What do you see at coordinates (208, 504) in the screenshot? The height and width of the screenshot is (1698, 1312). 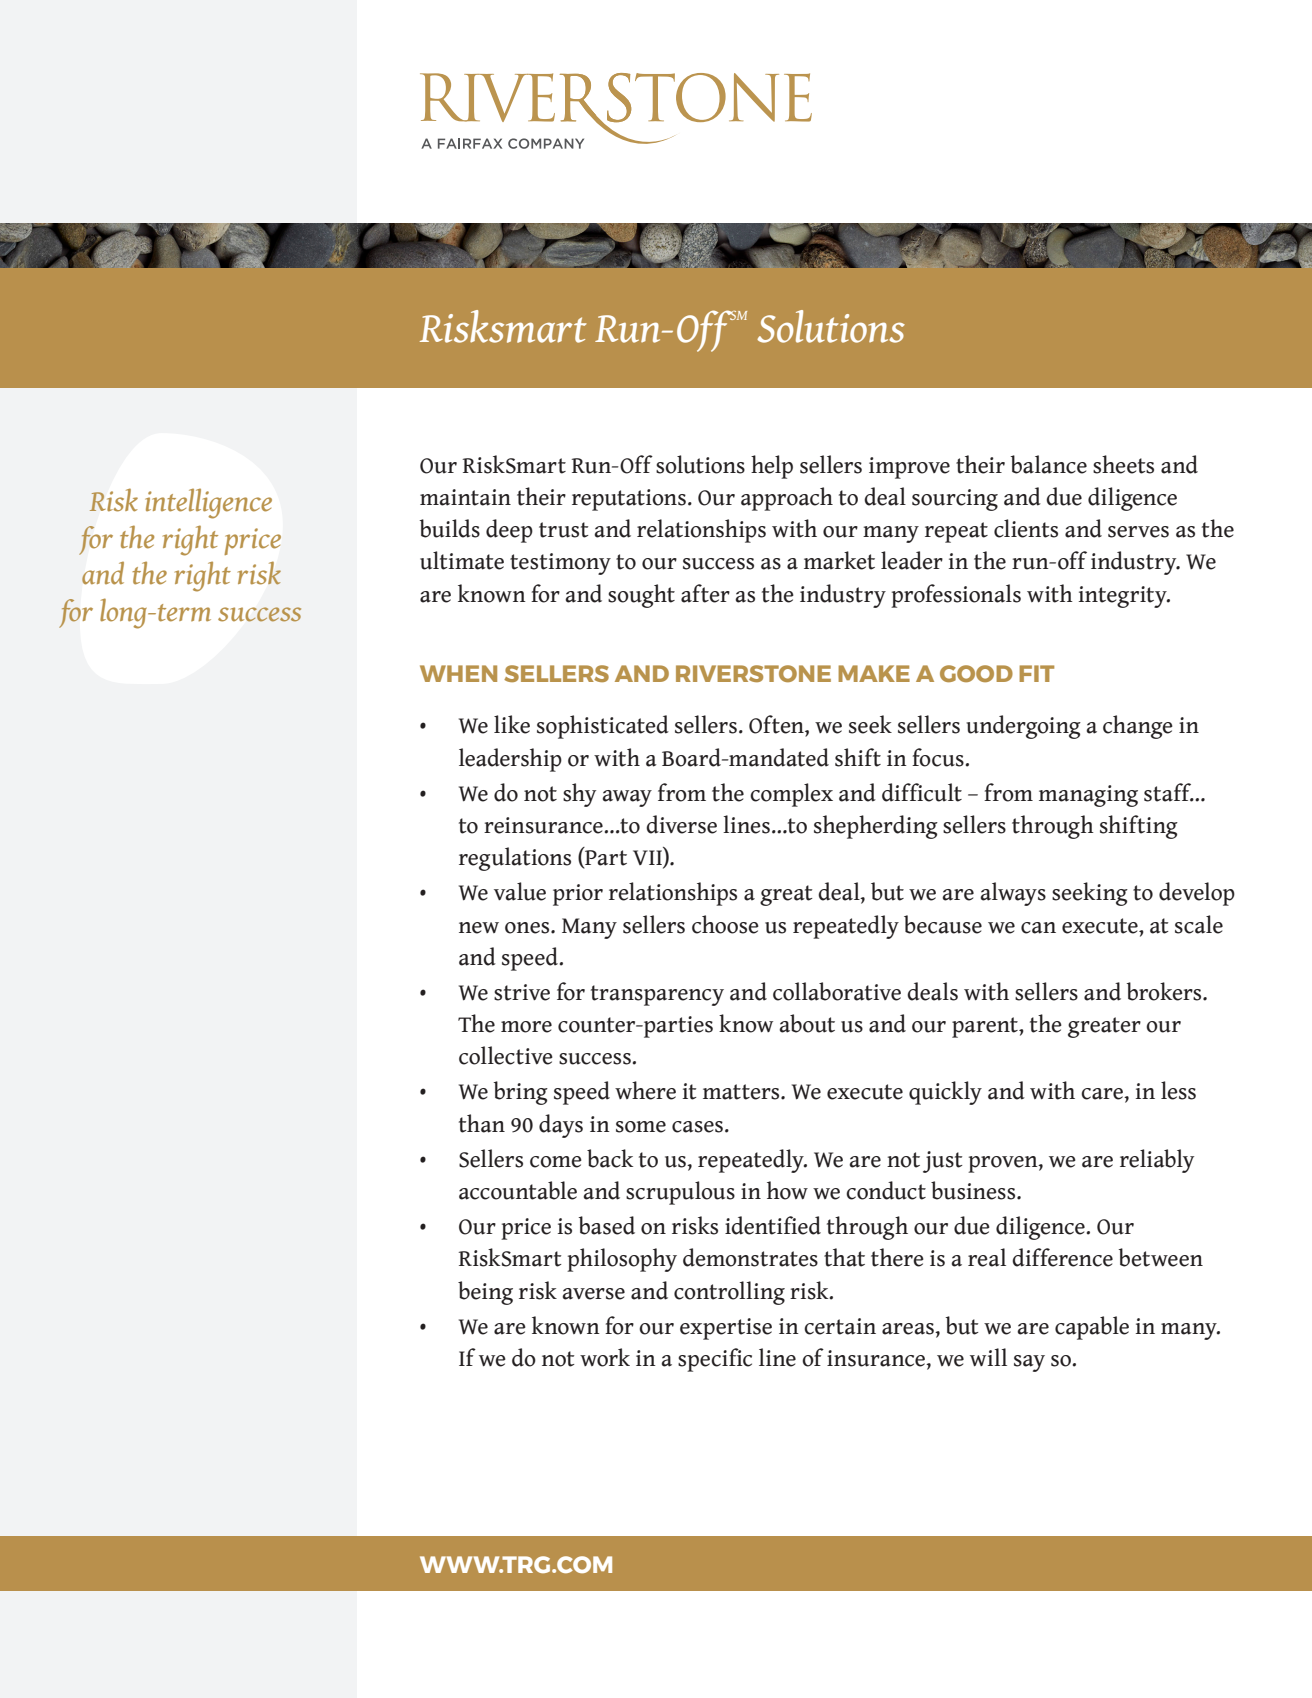 I see `intelligence` at bounding box center [208, 504].
